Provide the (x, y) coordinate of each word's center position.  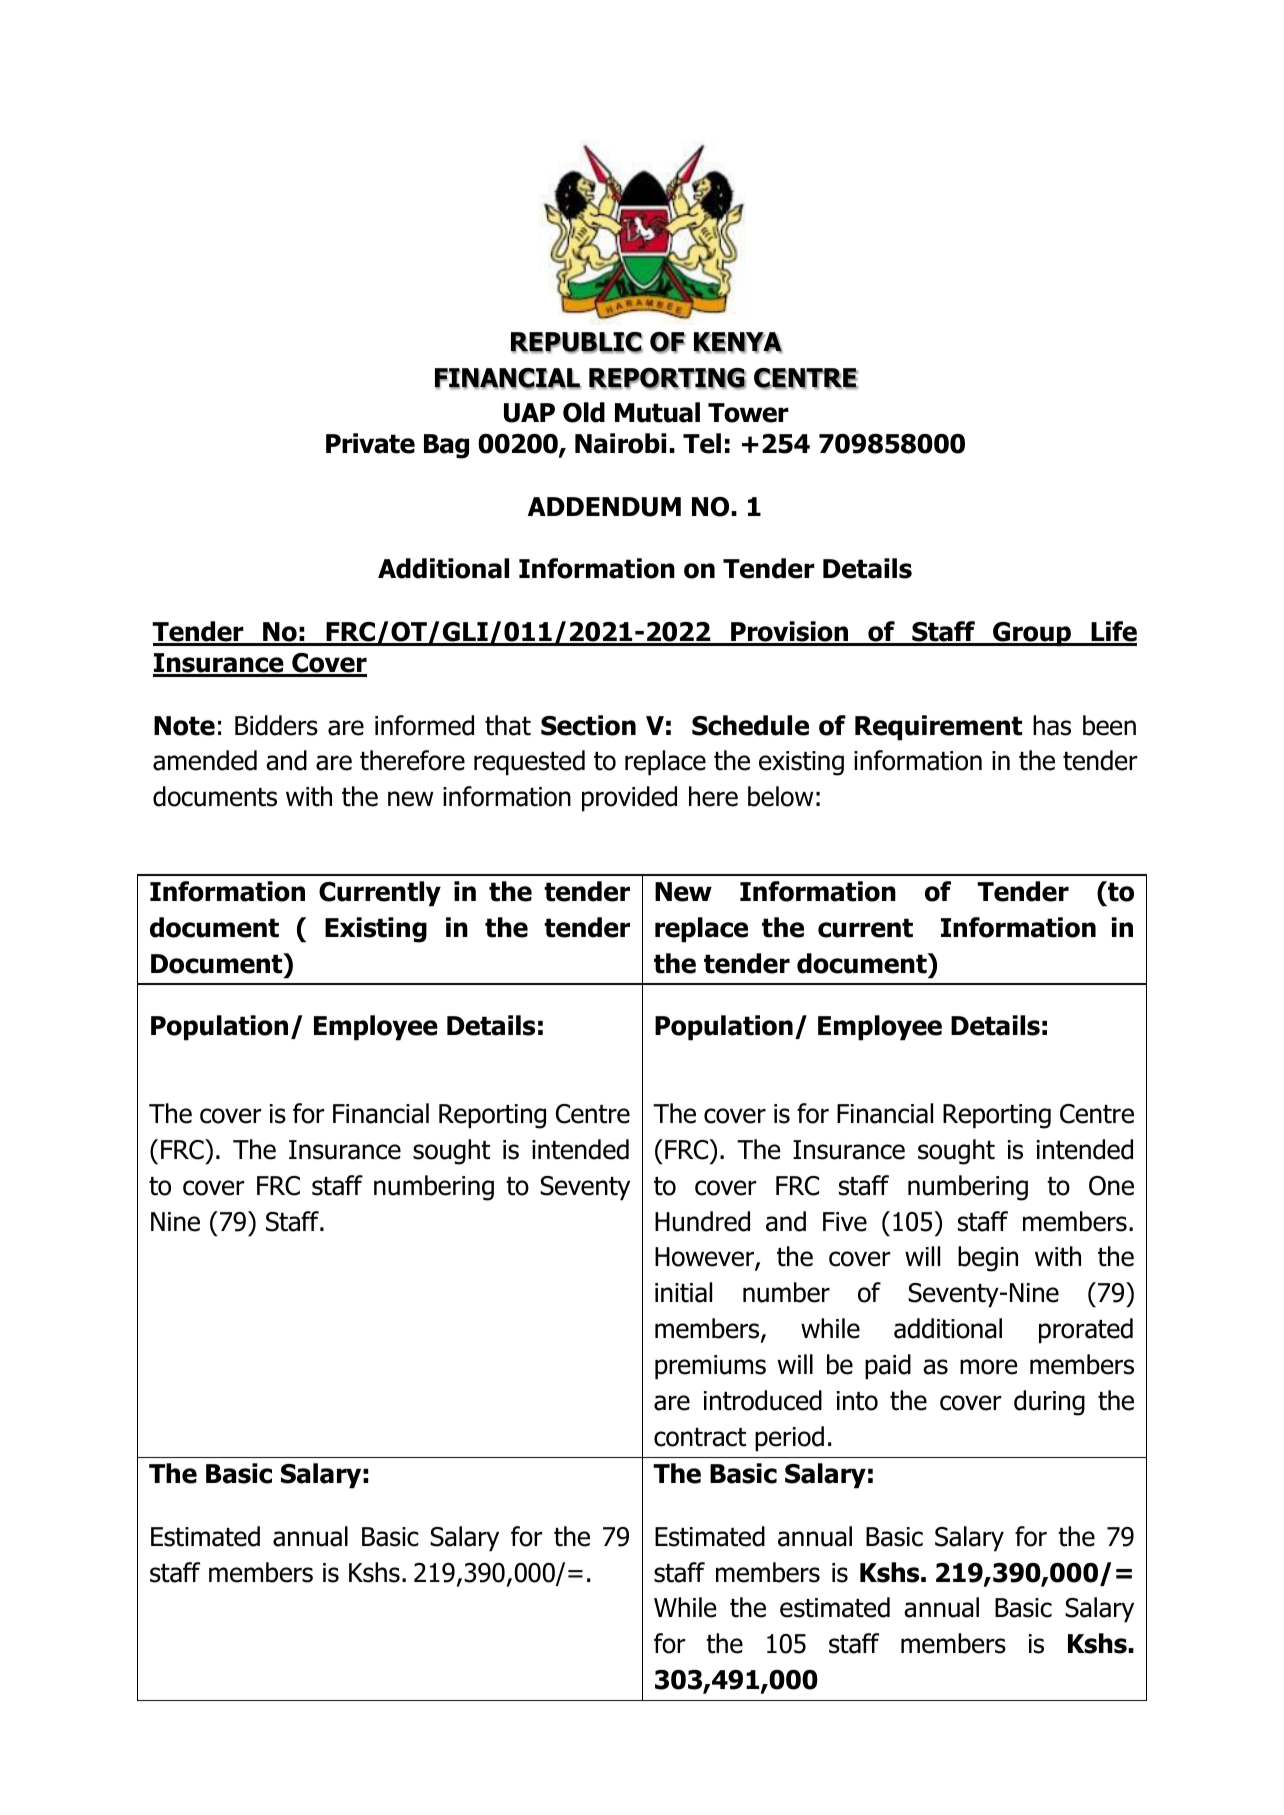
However (705, 1258)
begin (988, 1259)
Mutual (657, 412)
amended (205, 760)
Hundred (702, 1221)
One (1111, 1186)
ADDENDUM (604, 507)
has (1052, 725)
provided (629, 799)
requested (529, 763)
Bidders (276, 725)
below (780, 796)
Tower (748, 413)
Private (370, 443)
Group (1032, 634)
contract (700, 1437)
